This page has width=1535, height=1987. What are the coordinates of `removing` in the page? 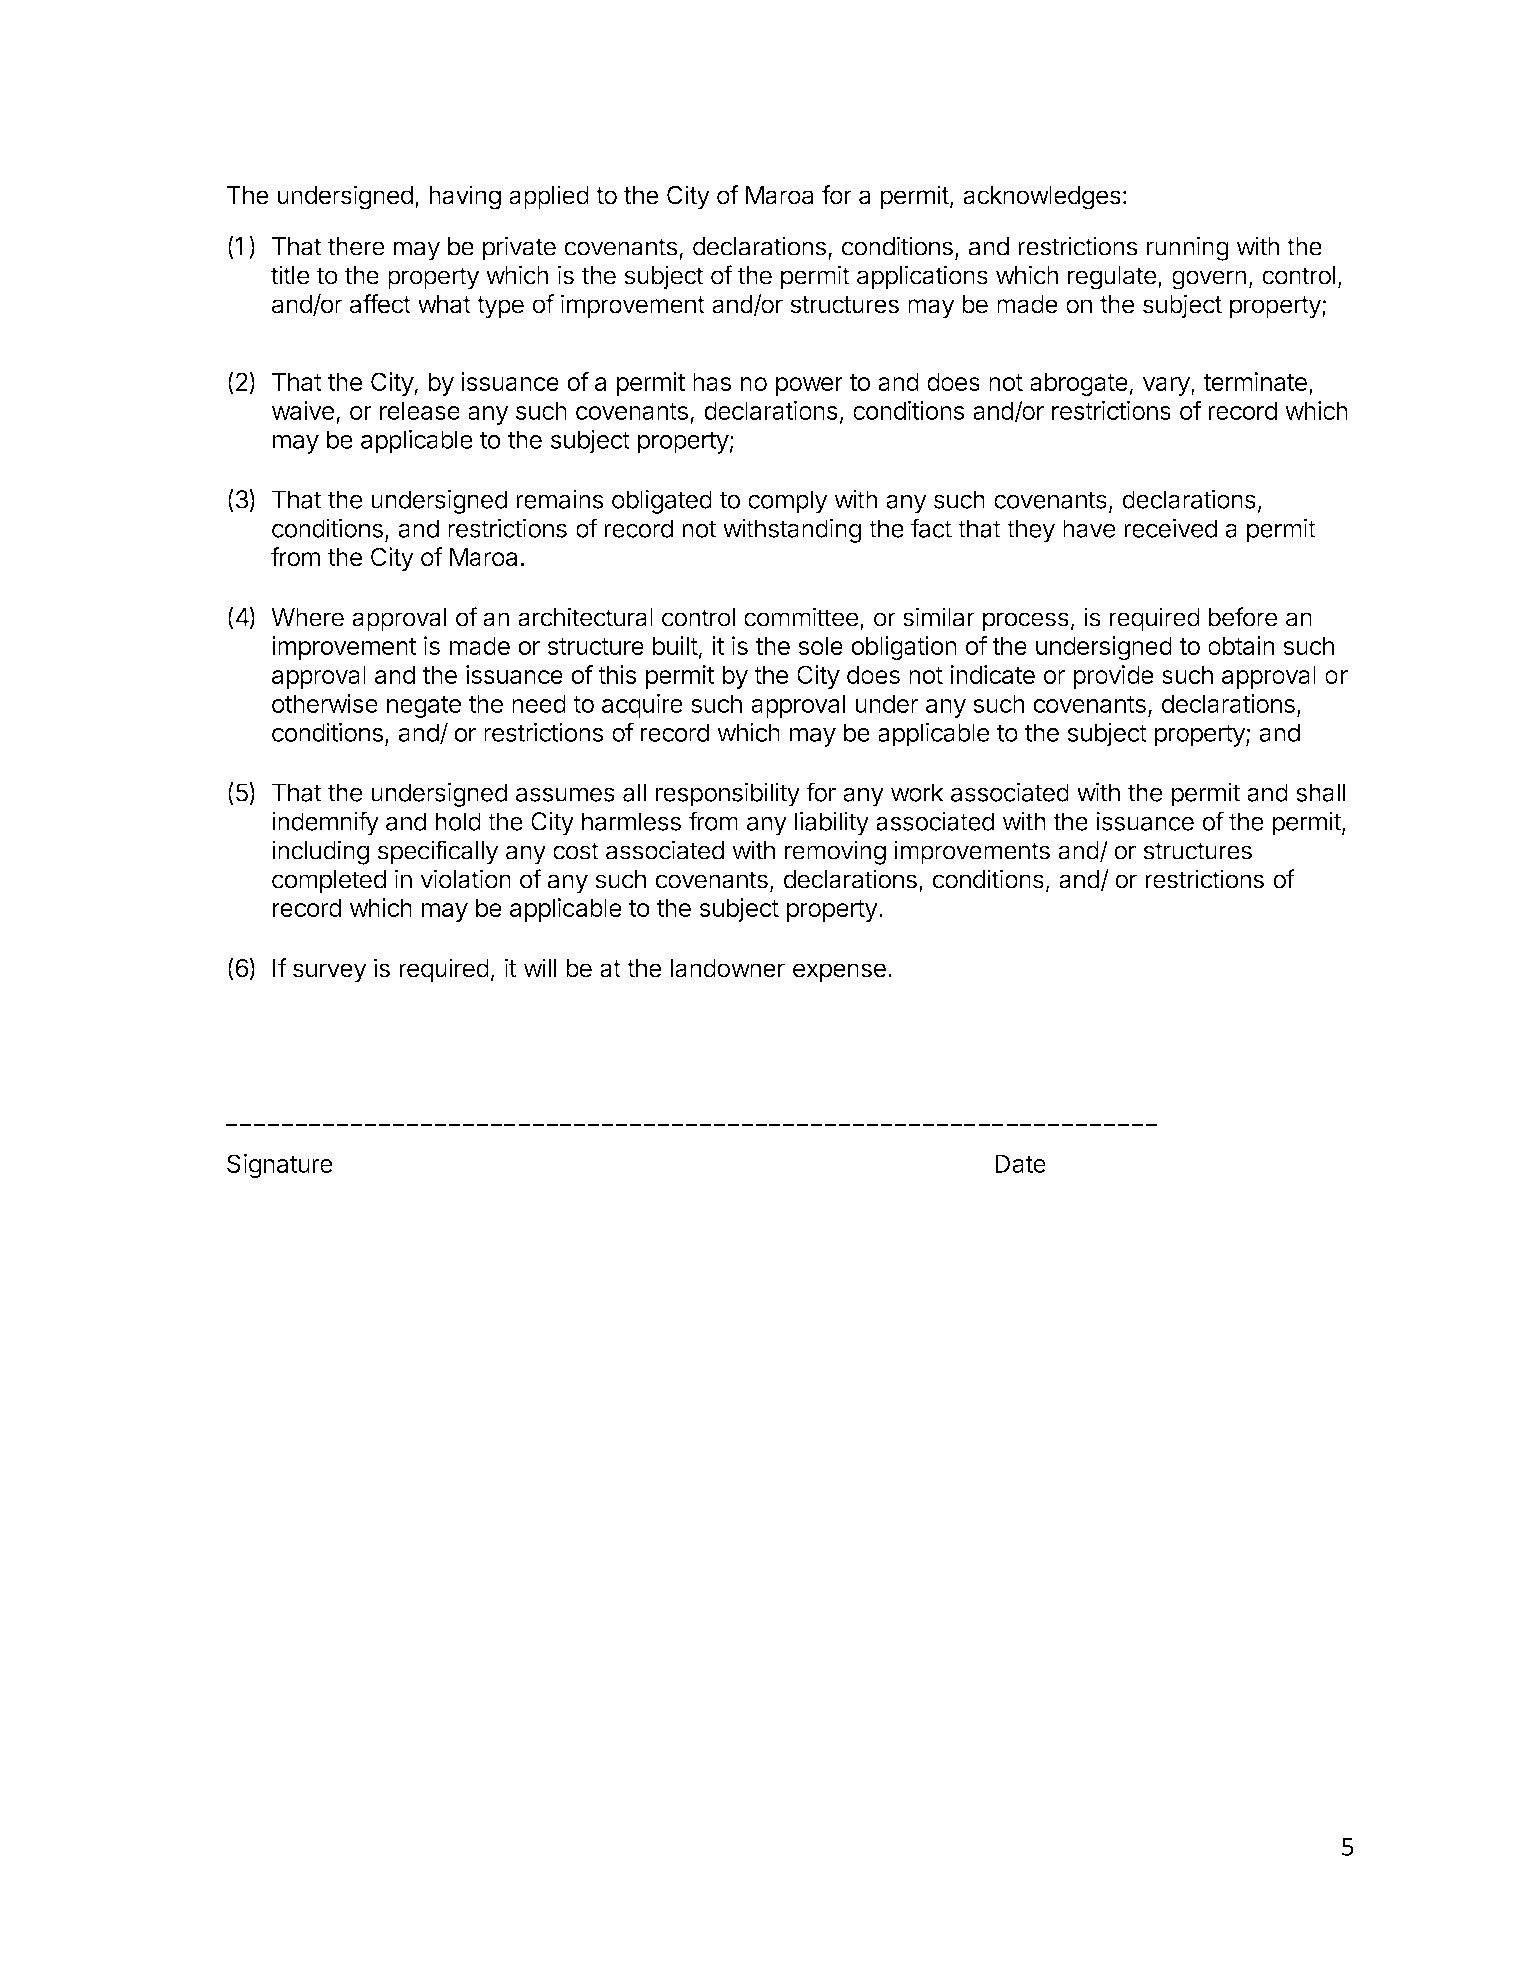 It's located at (835, 852).
